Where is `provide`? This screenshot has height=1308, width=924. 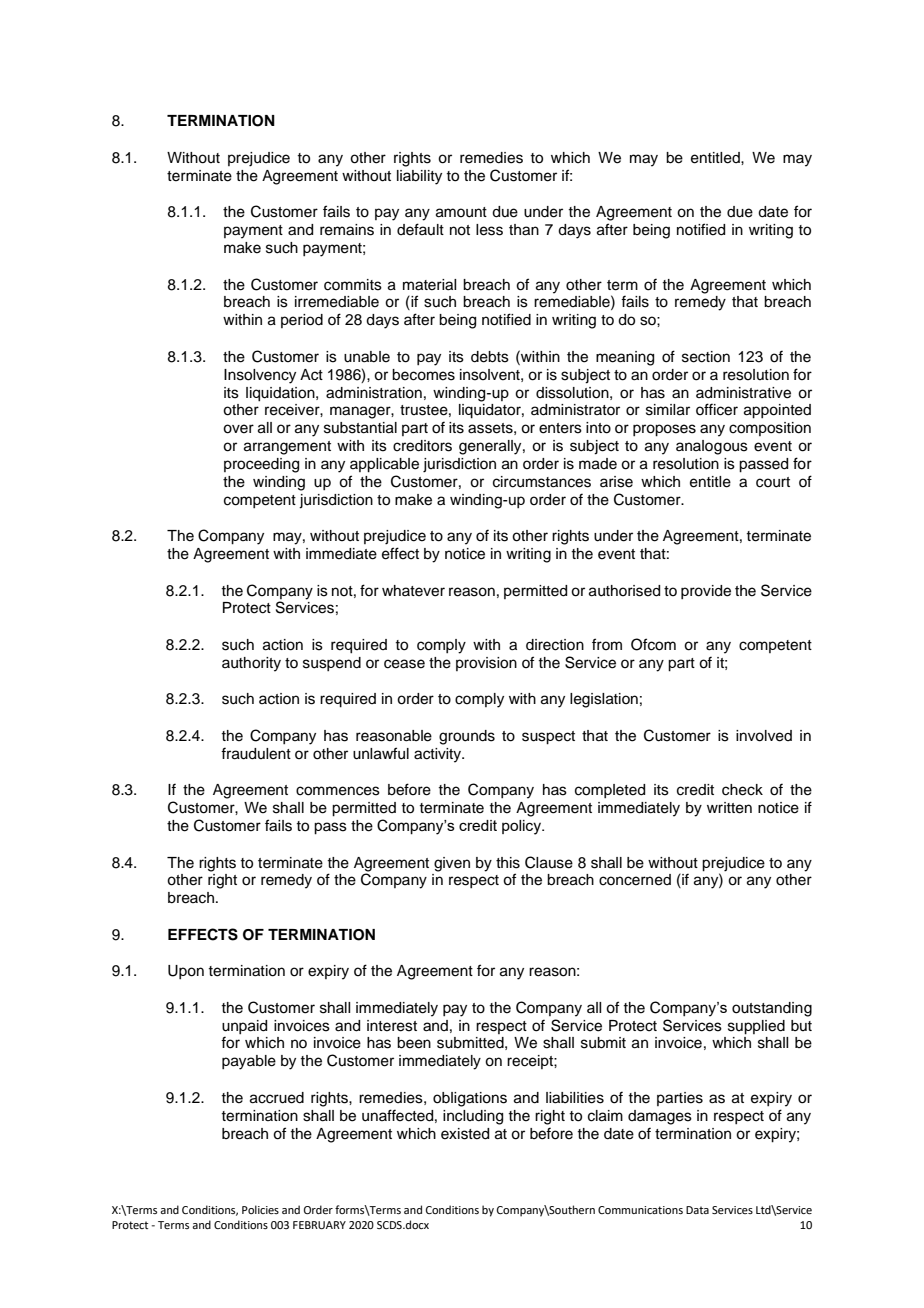 provide is located at coordinates (706, 592).
